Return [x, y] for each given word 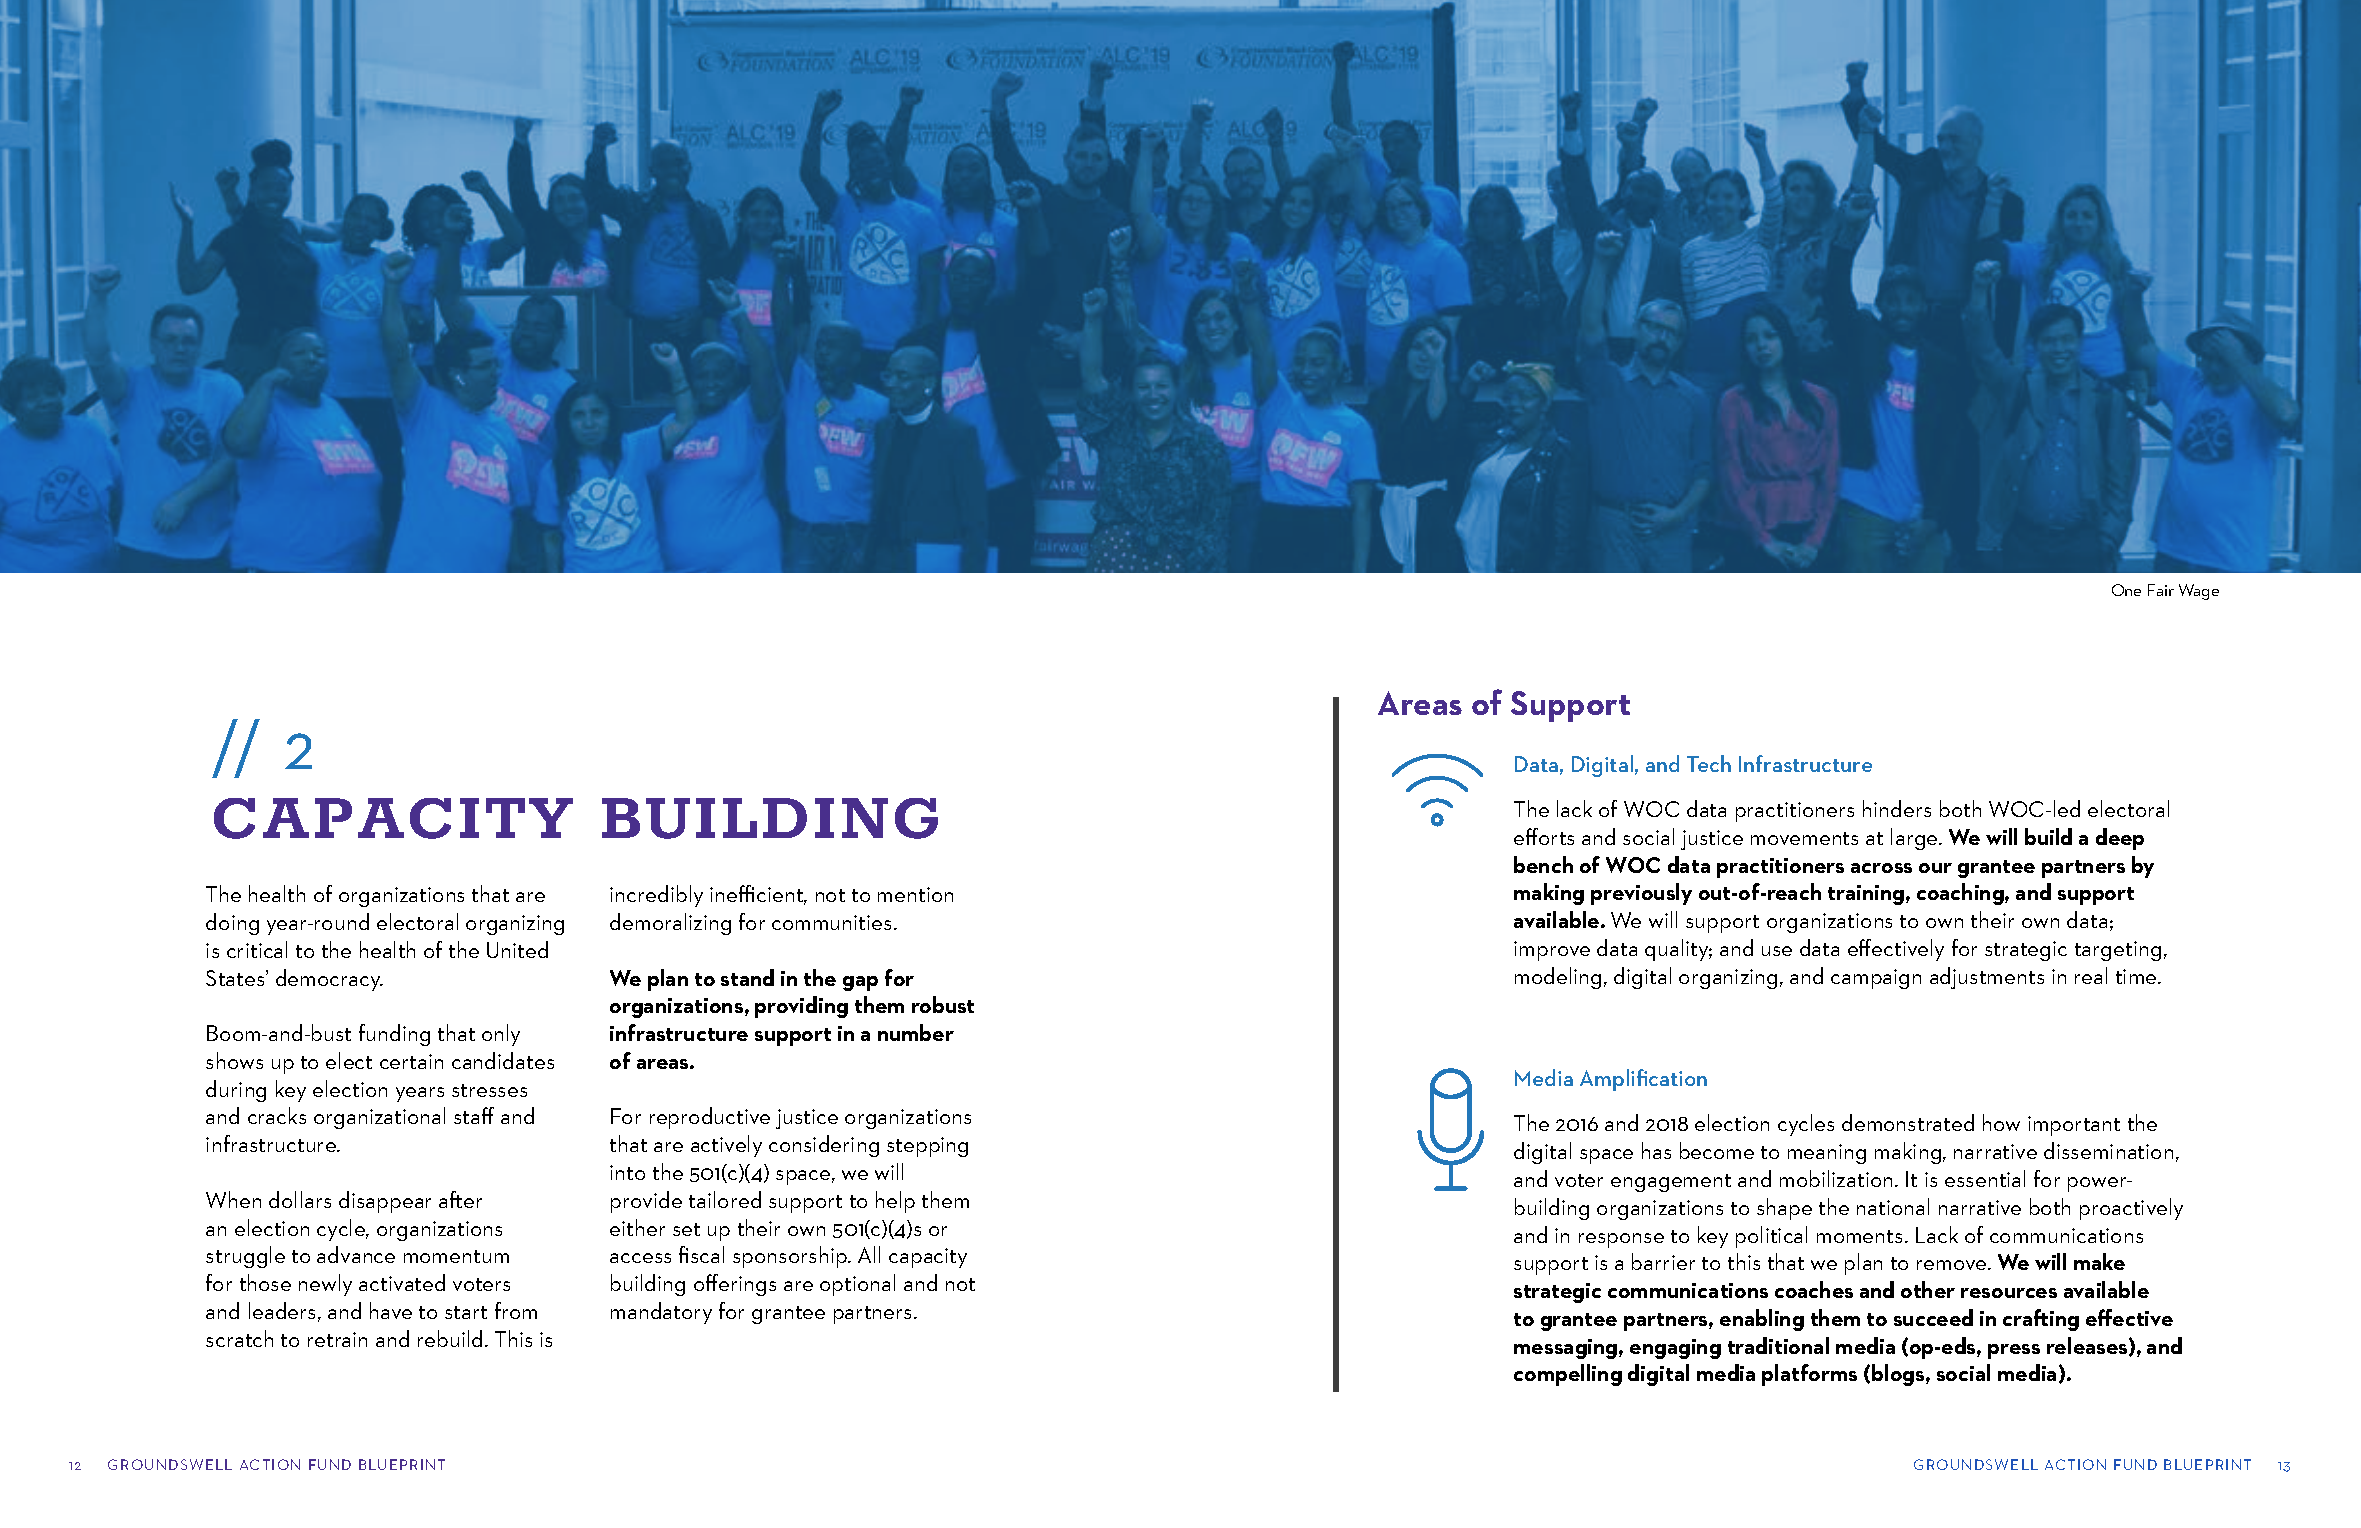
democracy [329, 980]
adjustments [1987, 978]
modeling [1558, 978]
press [2014, 1351]
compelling [1568, 1375]
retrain [337, 1339]
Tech [1709, 763]
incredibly [656, 896]
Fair [2161, 590]
